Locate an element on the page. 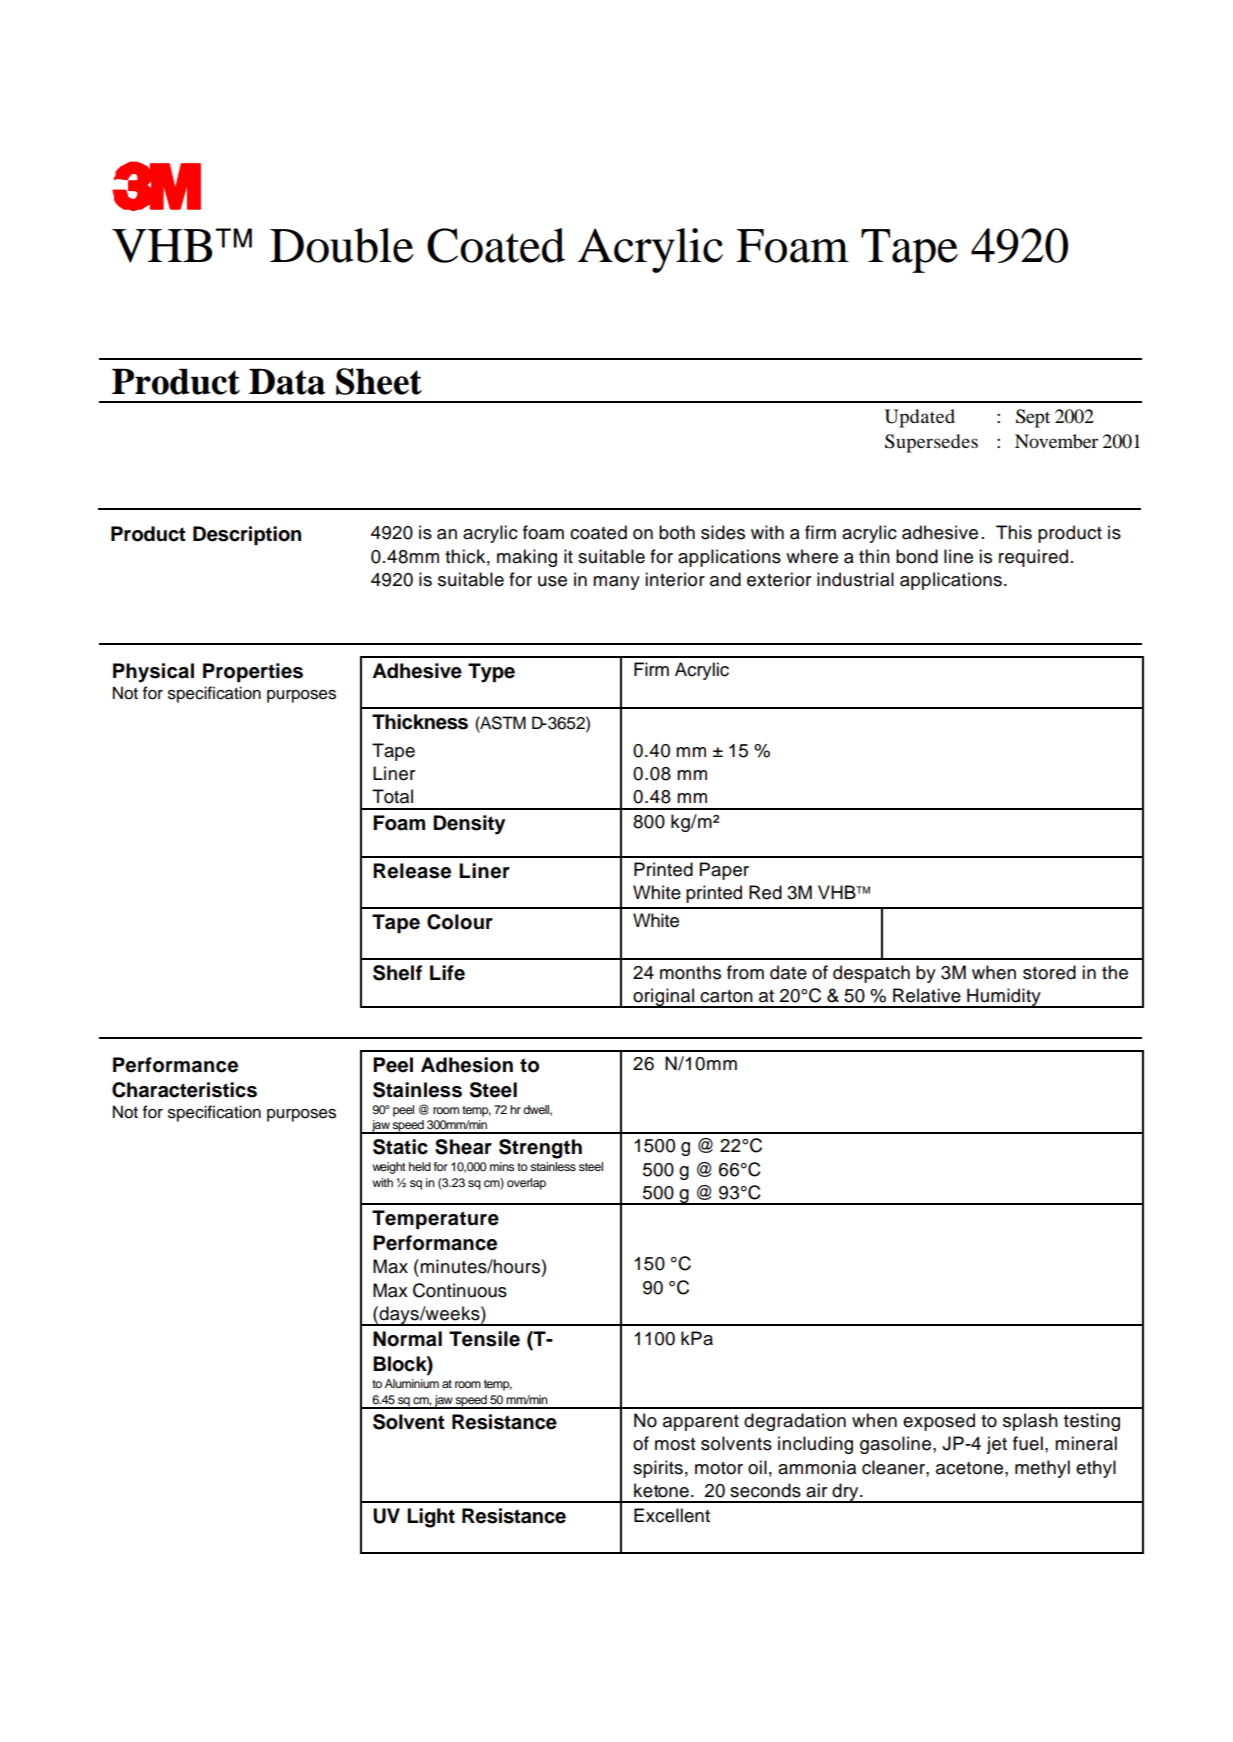  Light is located at coordinates (431, 1518).
